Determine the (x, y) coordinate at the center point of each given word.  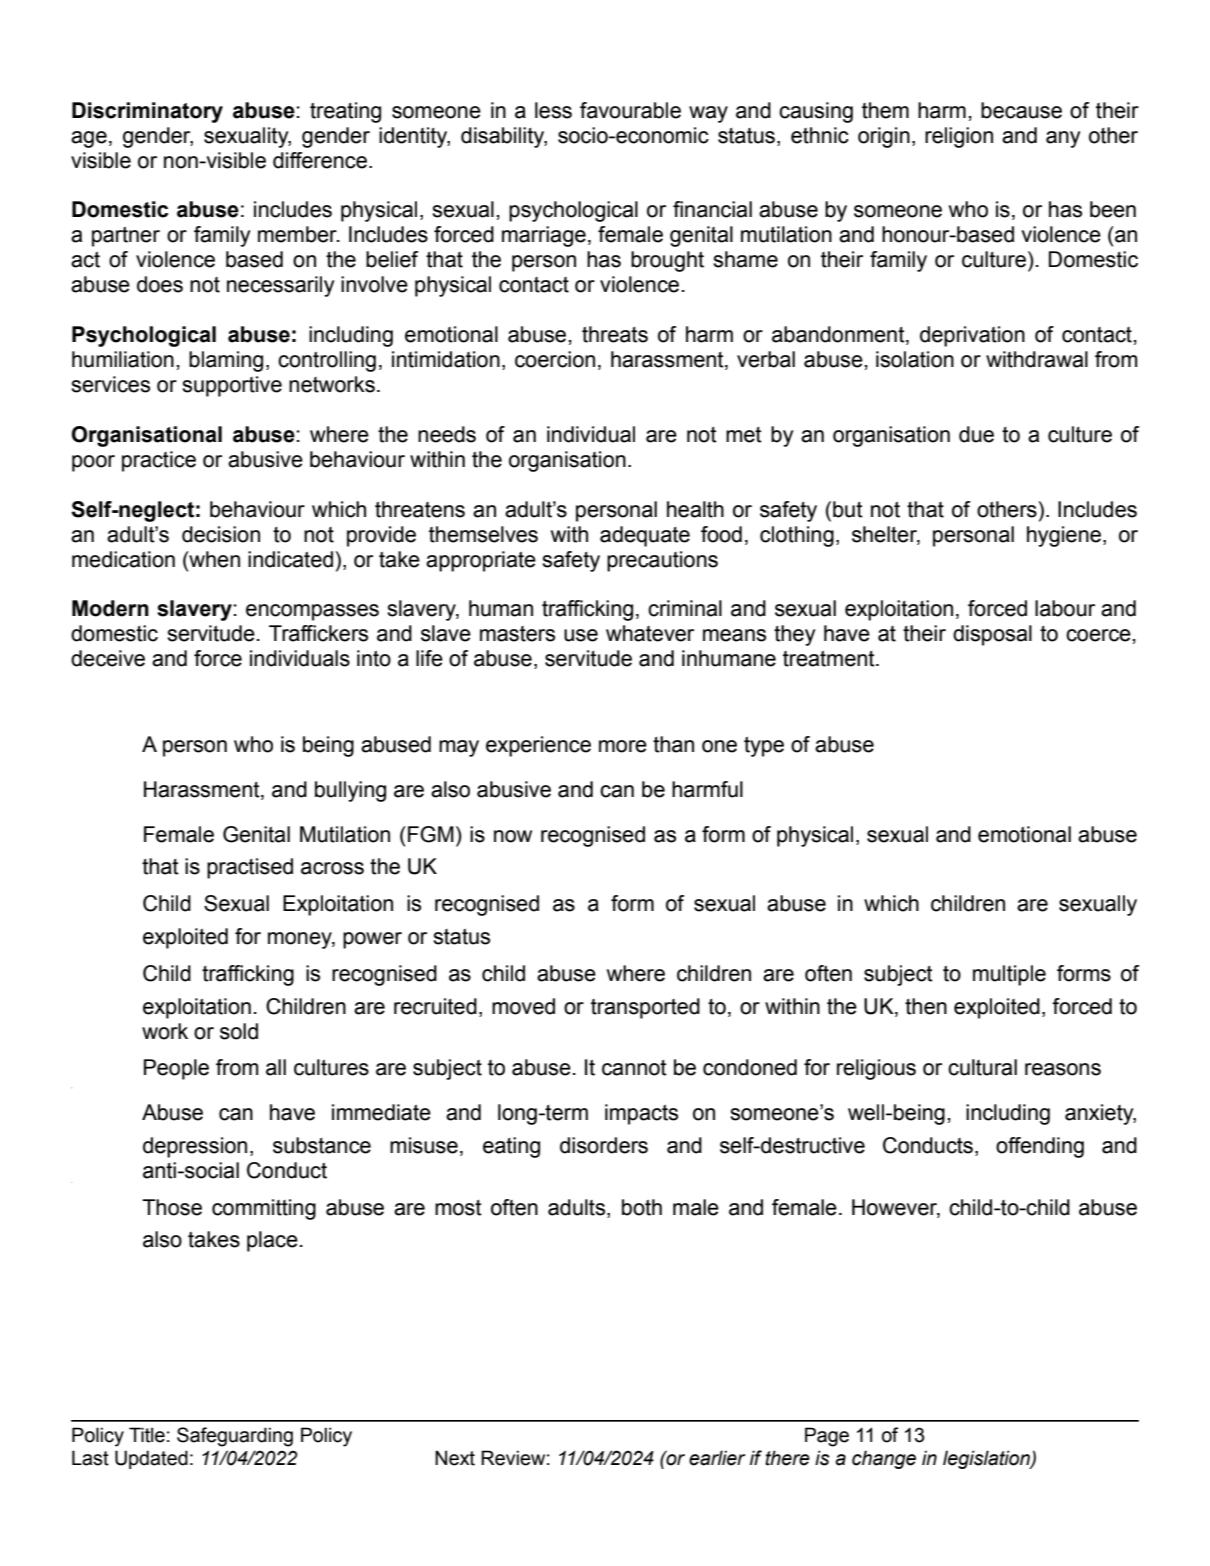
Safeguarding (235, 1437)
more (623, 746)
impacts (641, 1114)
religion (959, 137)
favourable (630, 110)
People (176, 1069)
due (976, 434)
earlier (717, 1458)
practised (250, 868)
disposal (992, 635)
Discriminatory (147, 112)
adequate (645, 536)
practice (159, 461)
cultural (982, 1067)
